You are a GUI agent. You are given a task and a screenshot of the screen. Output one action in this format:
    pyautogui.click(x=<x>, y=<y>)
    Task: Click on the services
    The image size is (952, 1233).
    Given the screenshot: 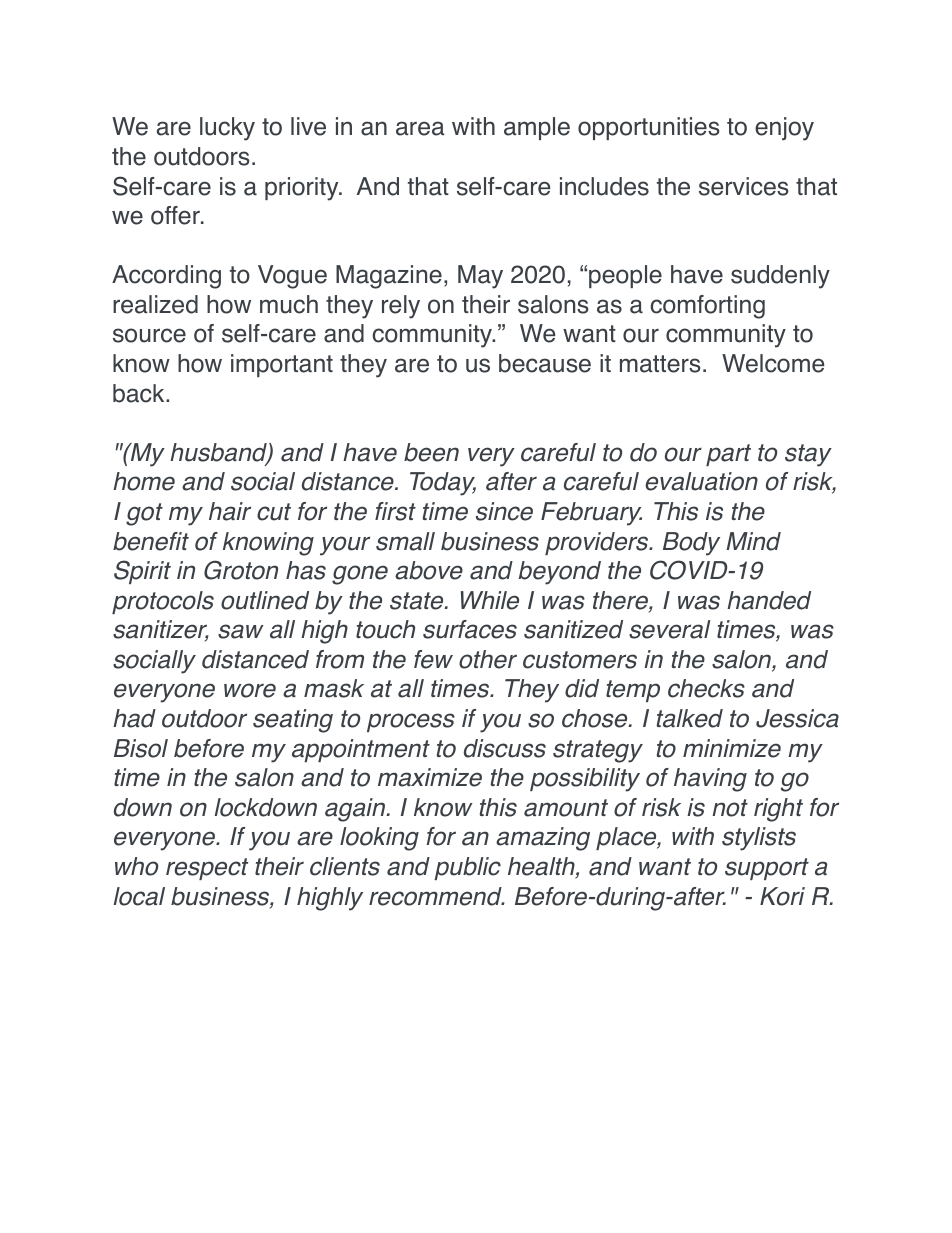 What is the action you would take?
    pyautogui.click(x=744, y=186)
